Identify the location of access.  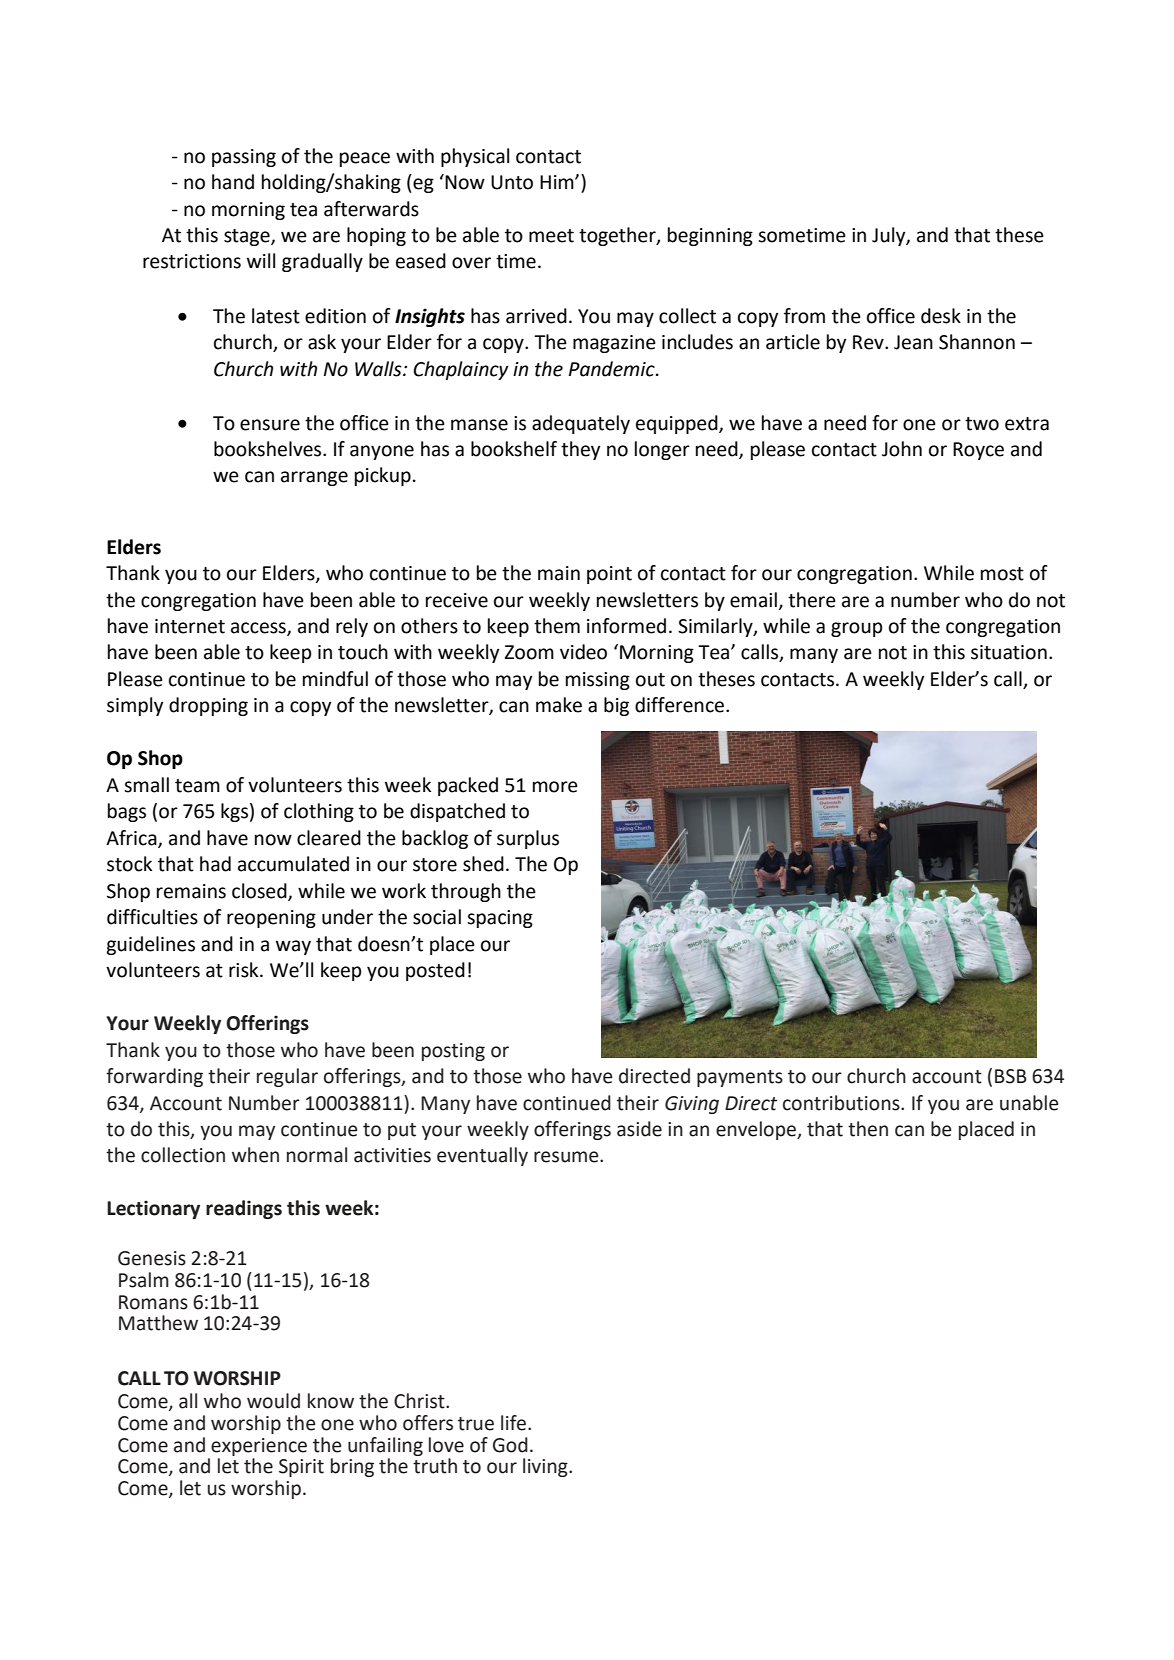
(259, 628).
